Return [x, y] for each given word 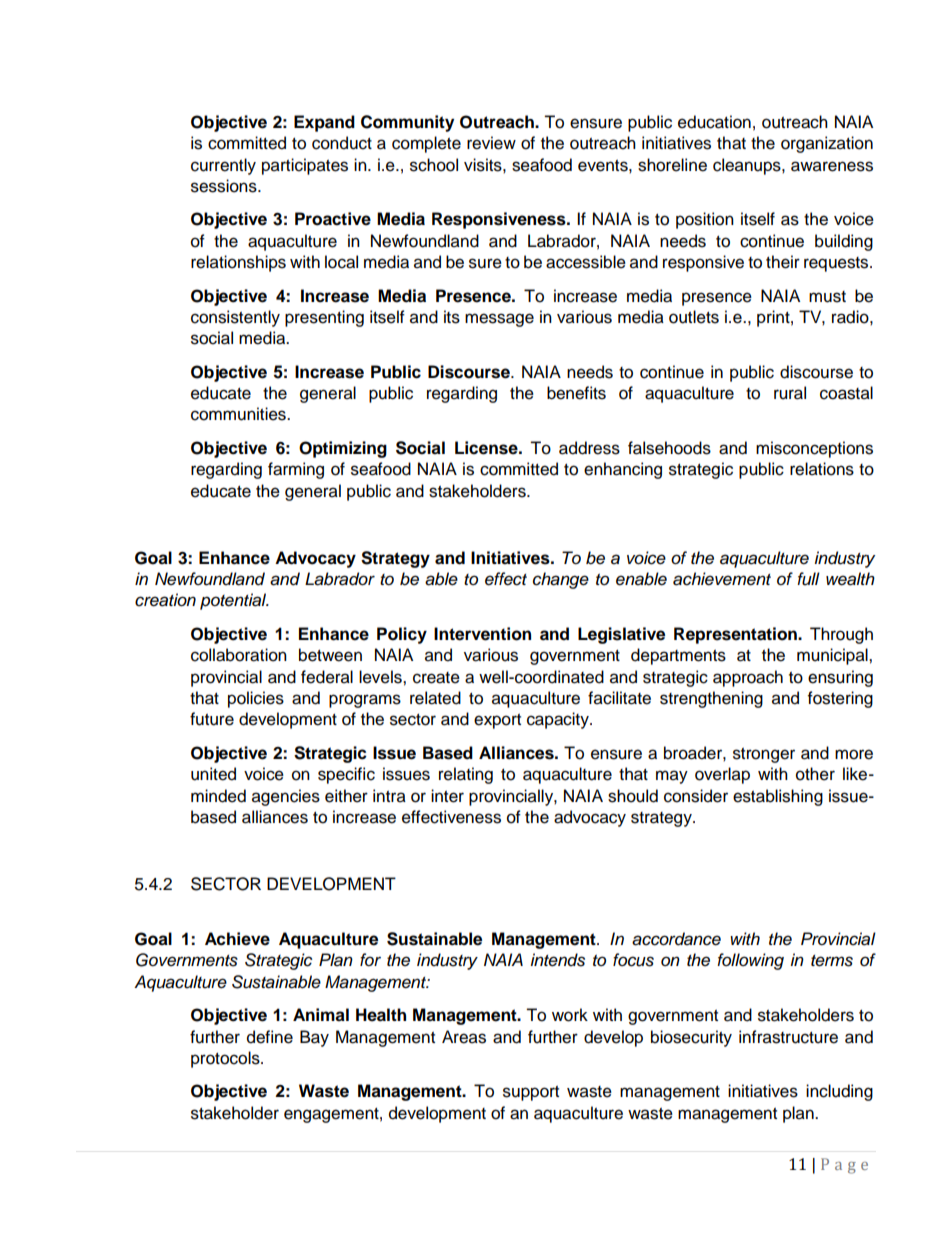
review [491, 143]
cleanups [748, 166]
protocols [226, 1059]
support [531, 1093]
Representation [737, 635]
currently [223, 166]
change [561, 580]
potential [234, 601]
